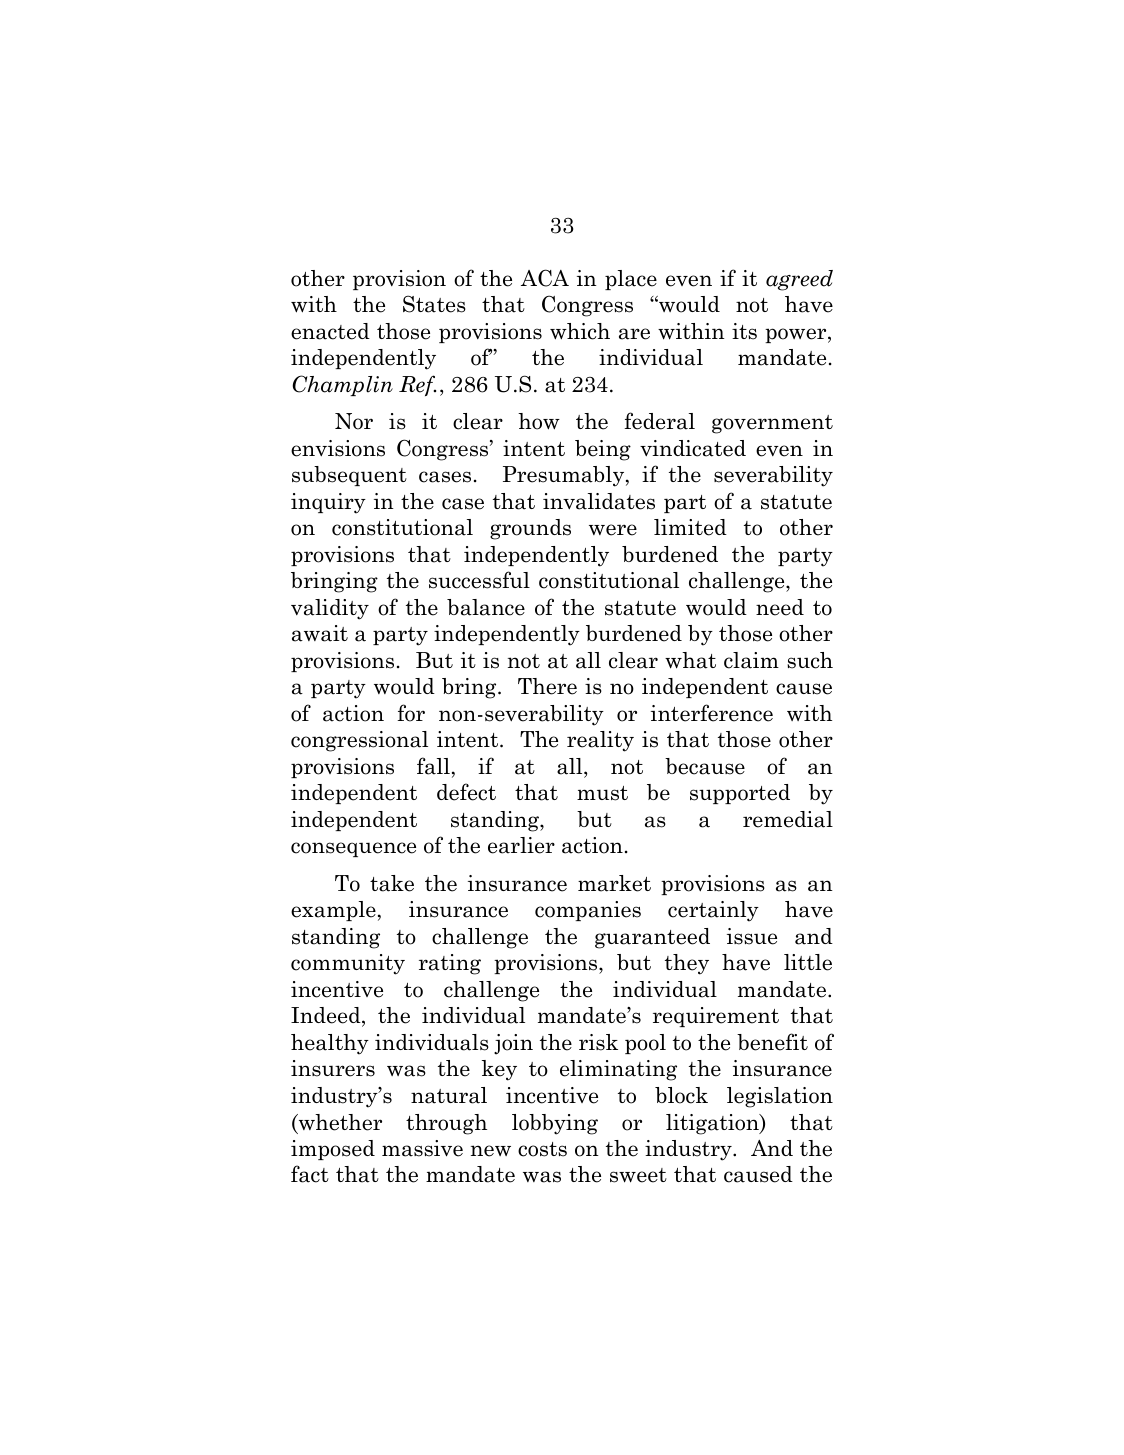  I want to click on limited, so click(690, 527).
